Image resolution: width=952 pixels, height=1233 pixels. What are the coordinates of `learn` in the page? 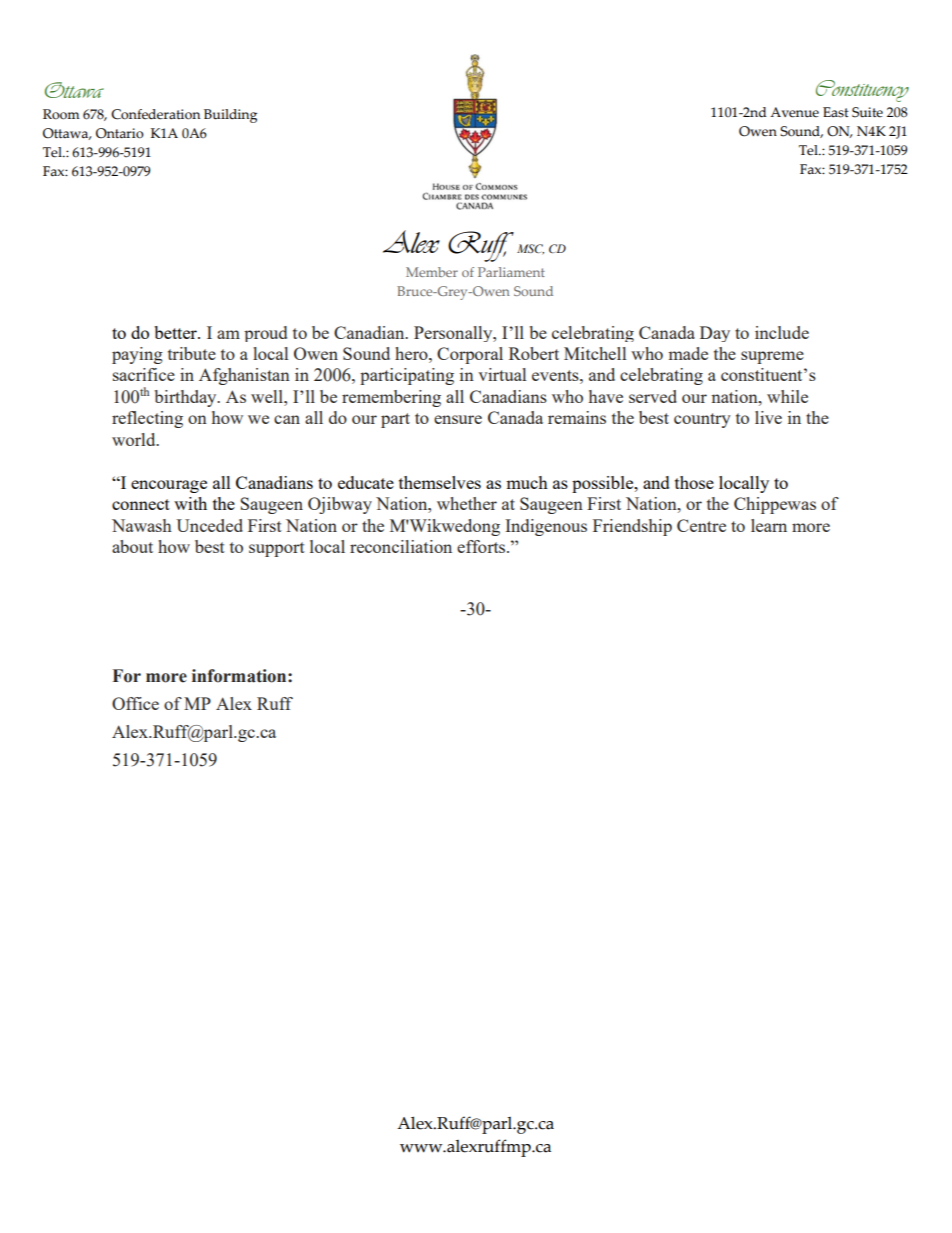 It's located at (769, 525).
